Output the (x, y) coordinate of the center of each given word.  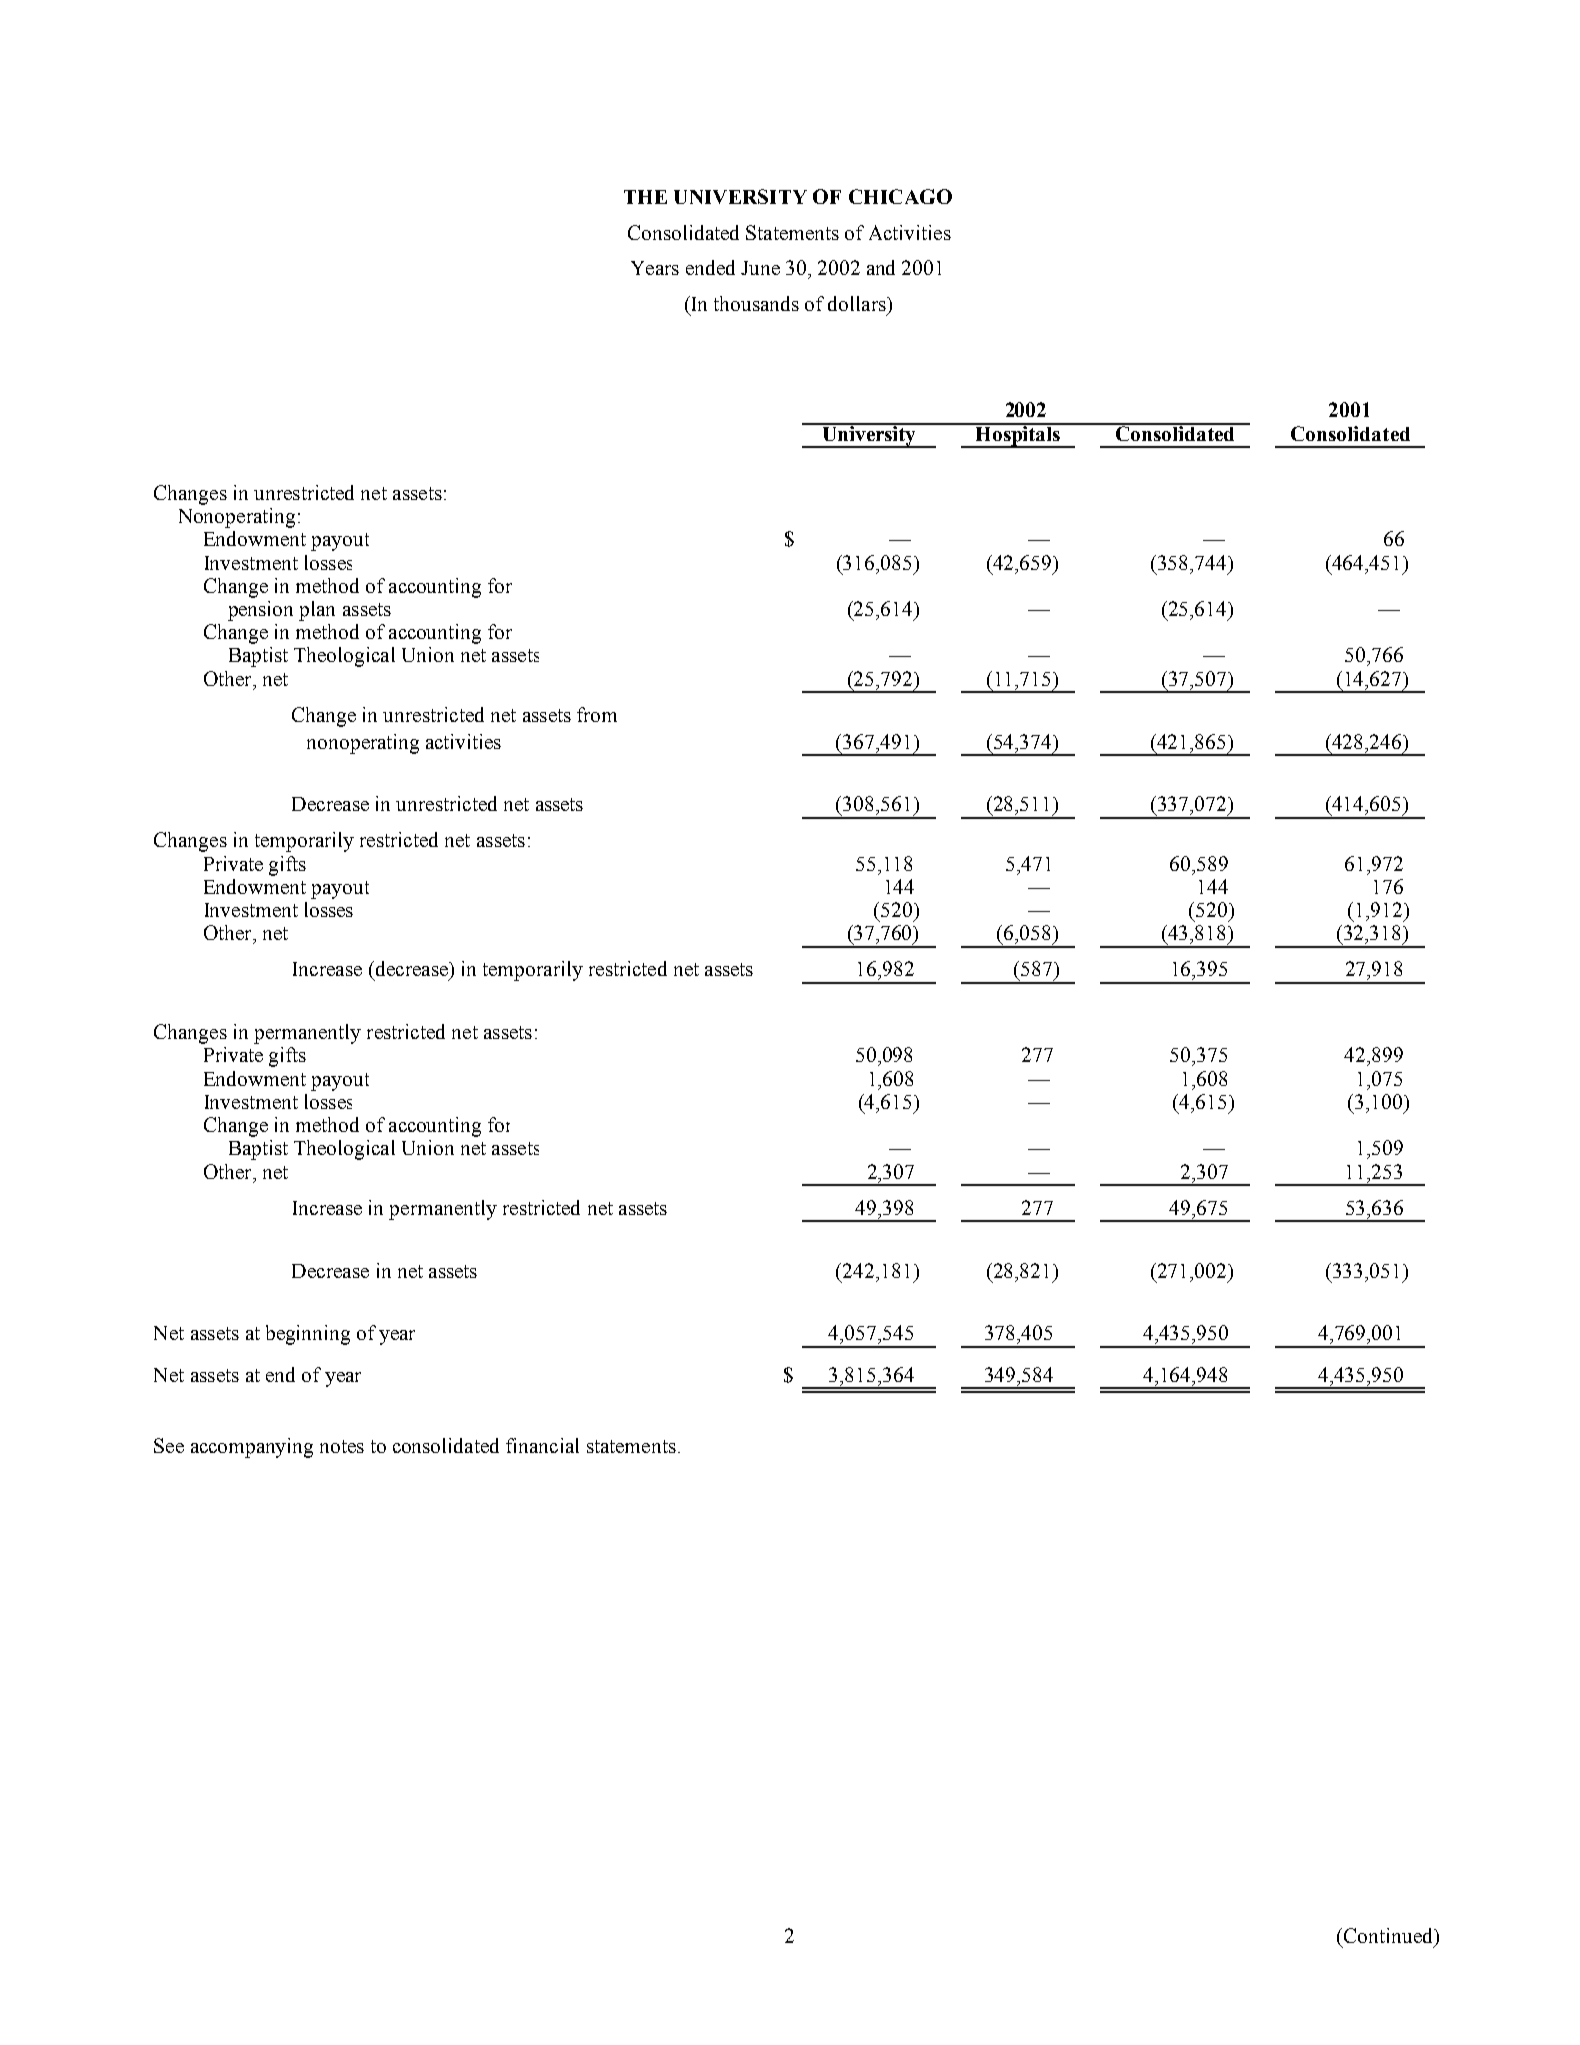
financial (542, 1445)
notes (342, 1446)
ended (710, 267)
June (760, 268)
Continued (1389, 1935)
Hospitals (1018, 436)
